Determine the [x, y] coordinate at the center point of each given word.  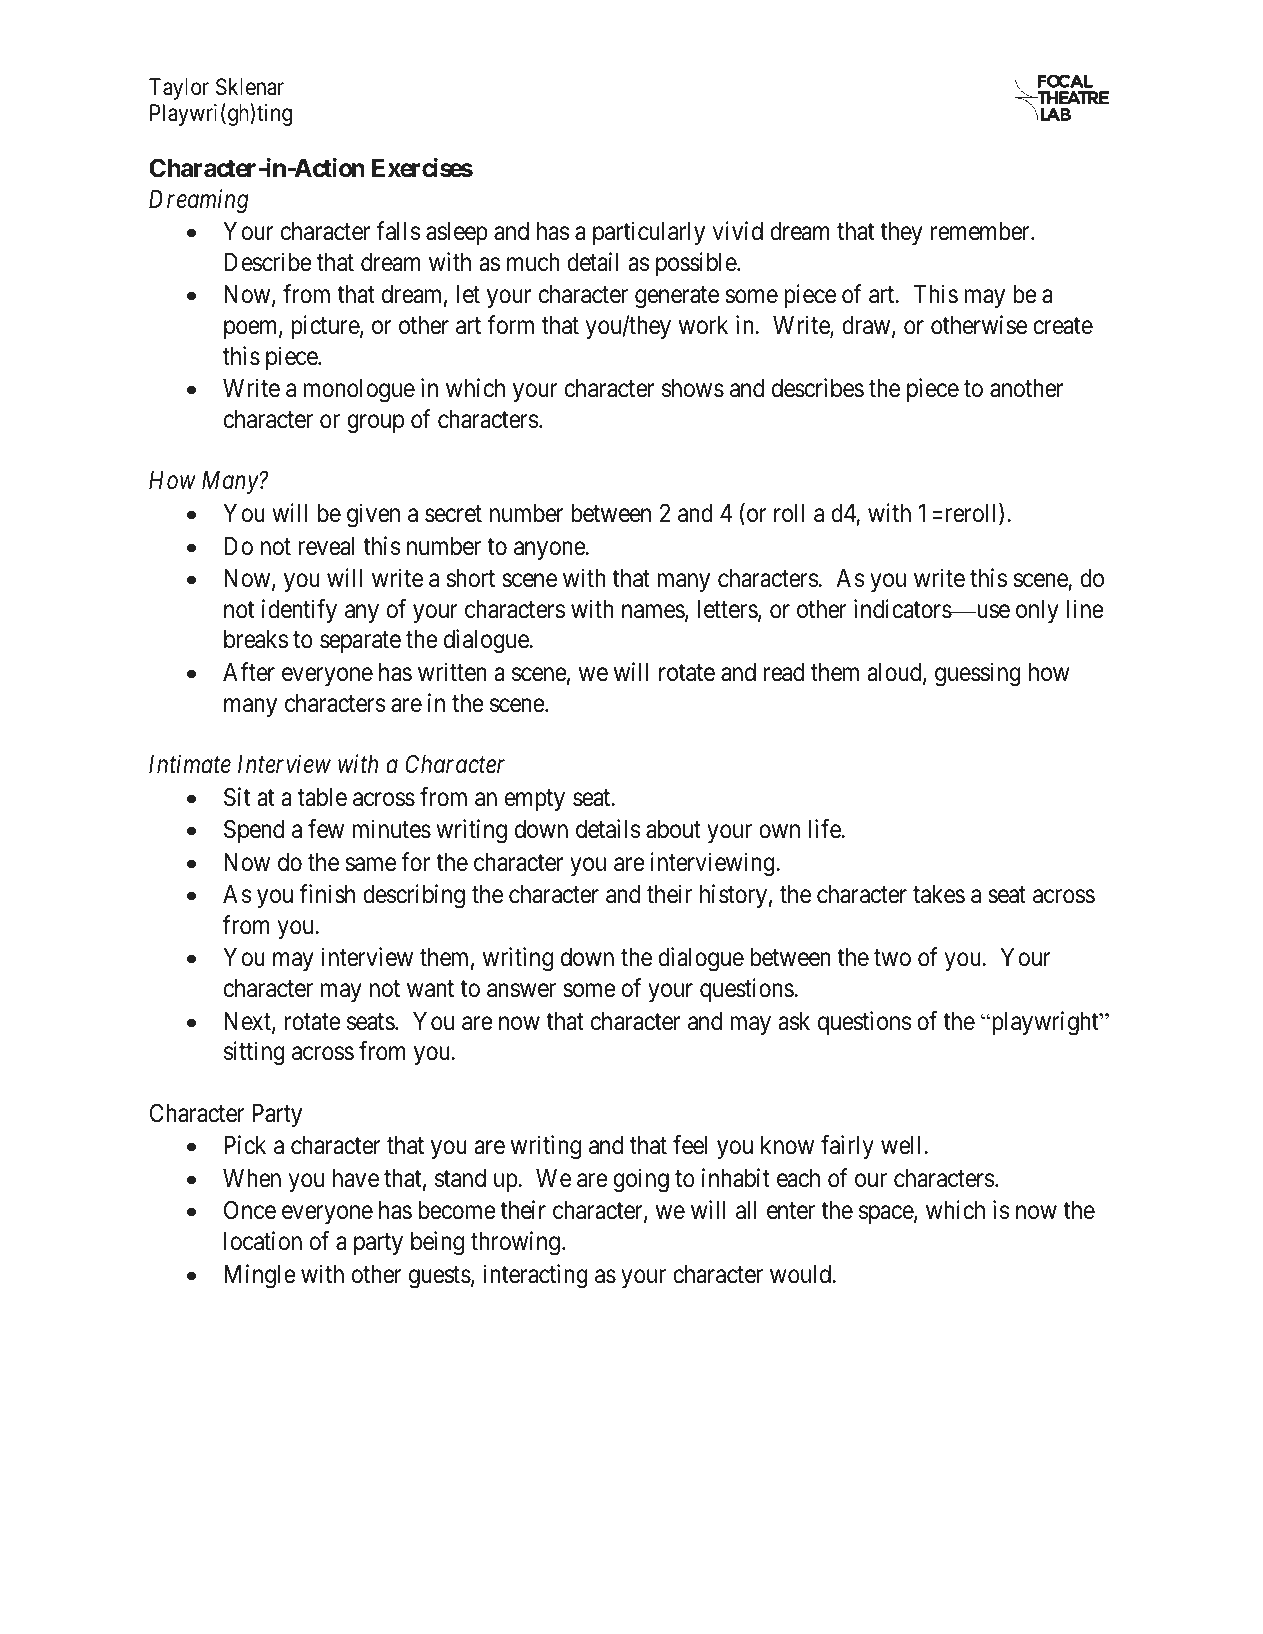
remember [981, 231]
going [641, 1180]
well [900, 1145]
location [263, 1241]
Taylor [179, 89]
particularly [649, 233]
